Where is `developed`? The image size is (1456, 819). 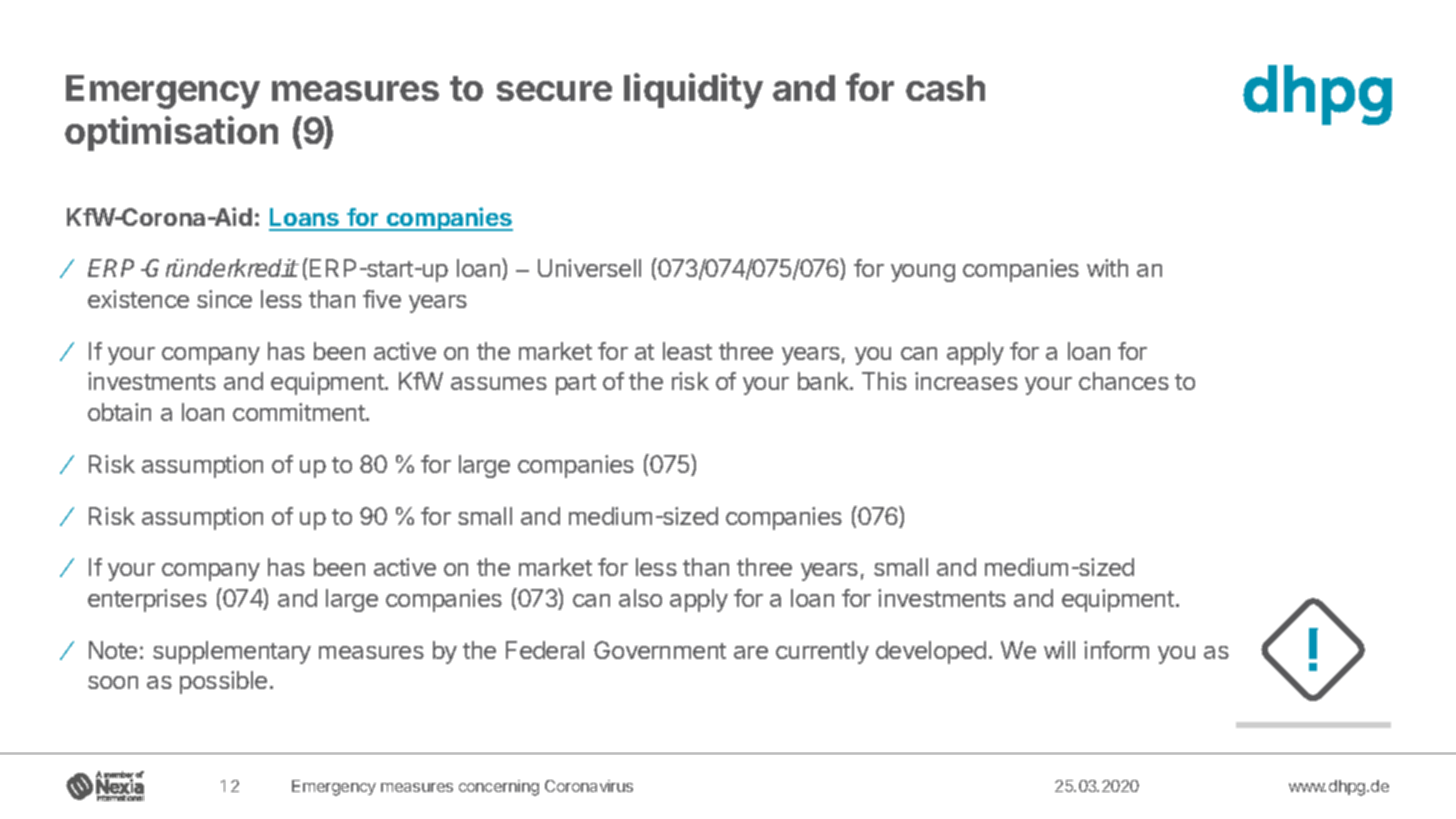
developed is located at coordinates (931, 652).
